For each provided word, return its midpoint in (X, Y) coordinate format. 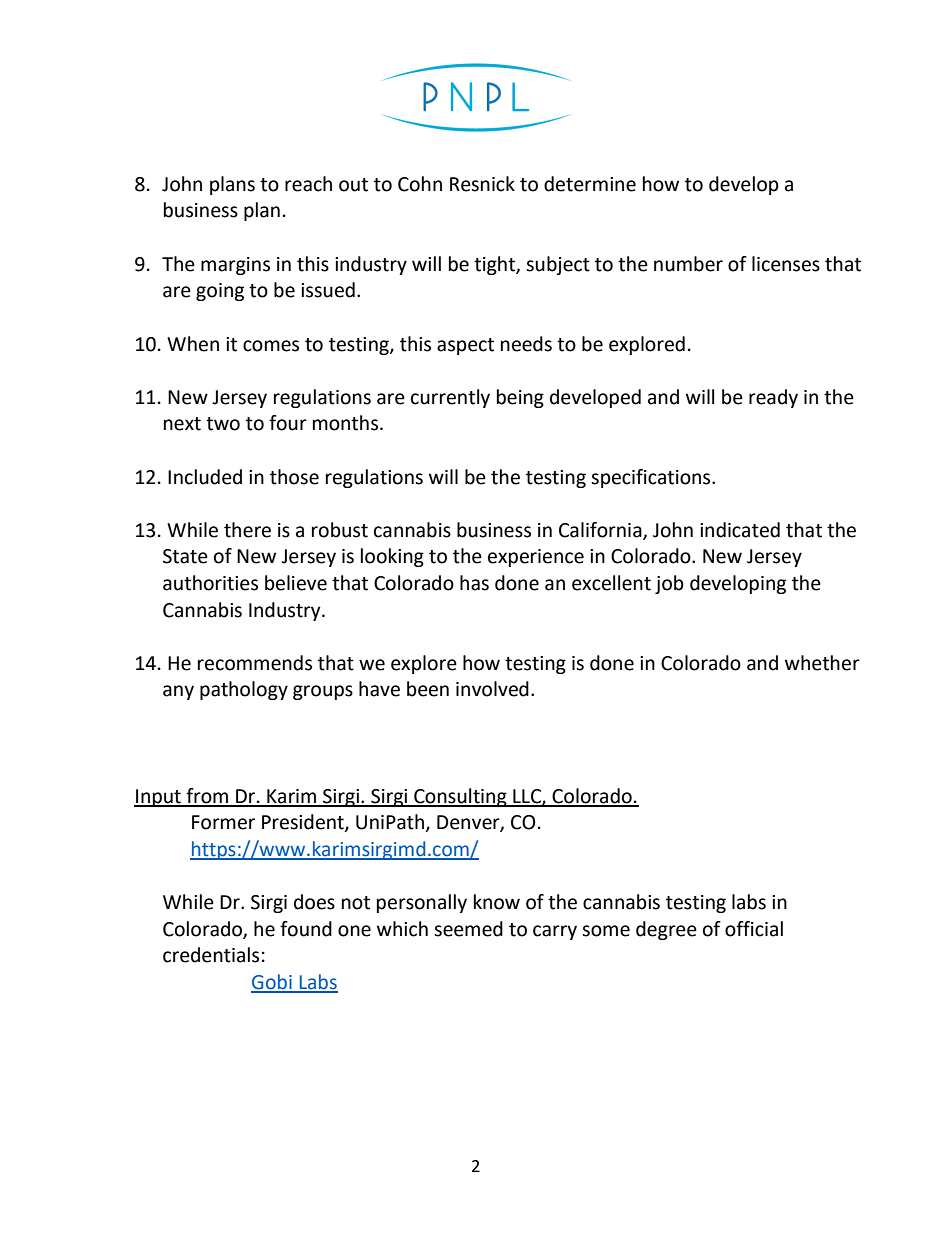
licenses (786, 264)
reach (308, 184)
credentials (211, 955)
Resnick (482, 184)
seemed (468, 929)
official (754, 929)
